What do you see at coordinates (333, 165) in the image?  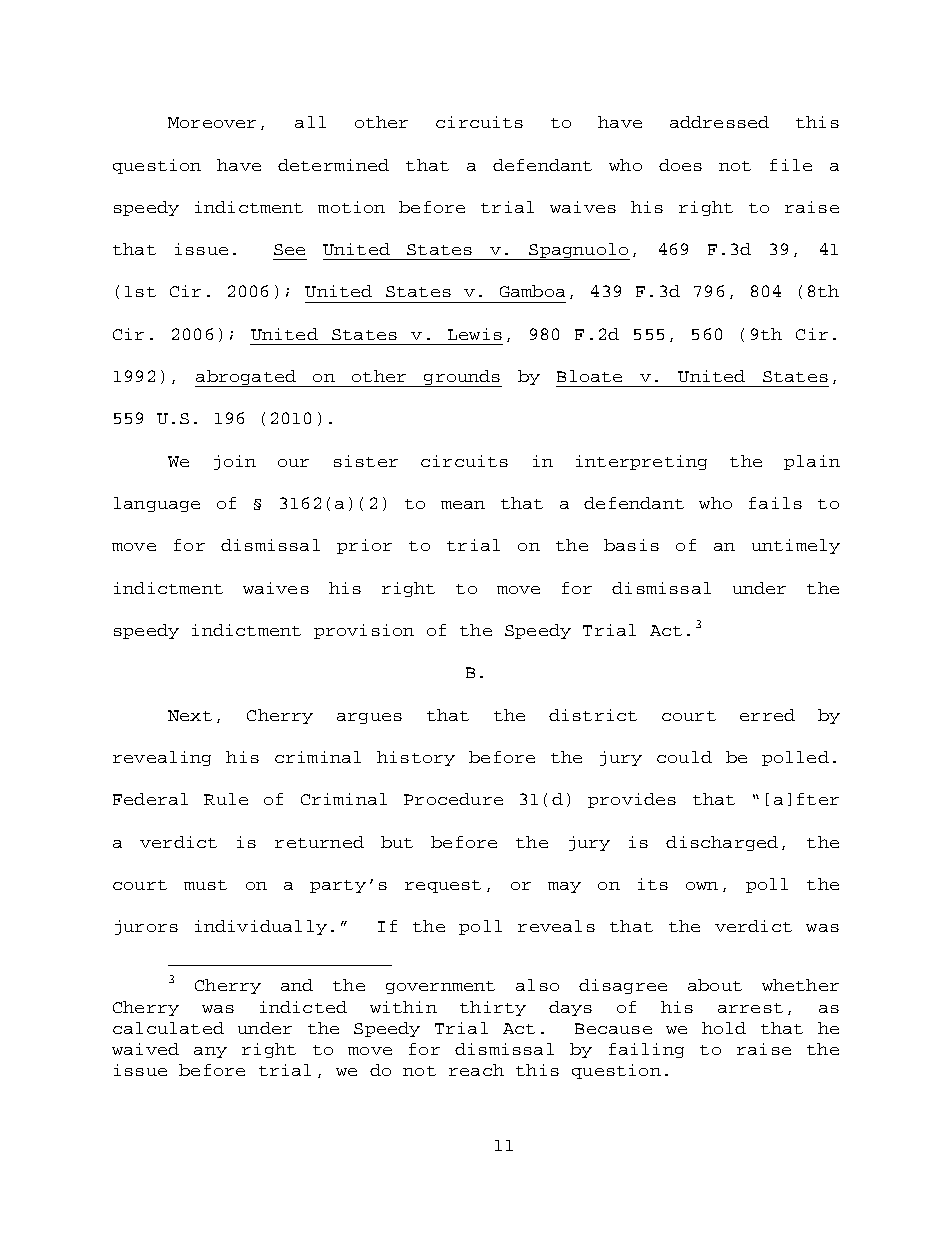 I see `determined` at bounding box center [333, 165].
